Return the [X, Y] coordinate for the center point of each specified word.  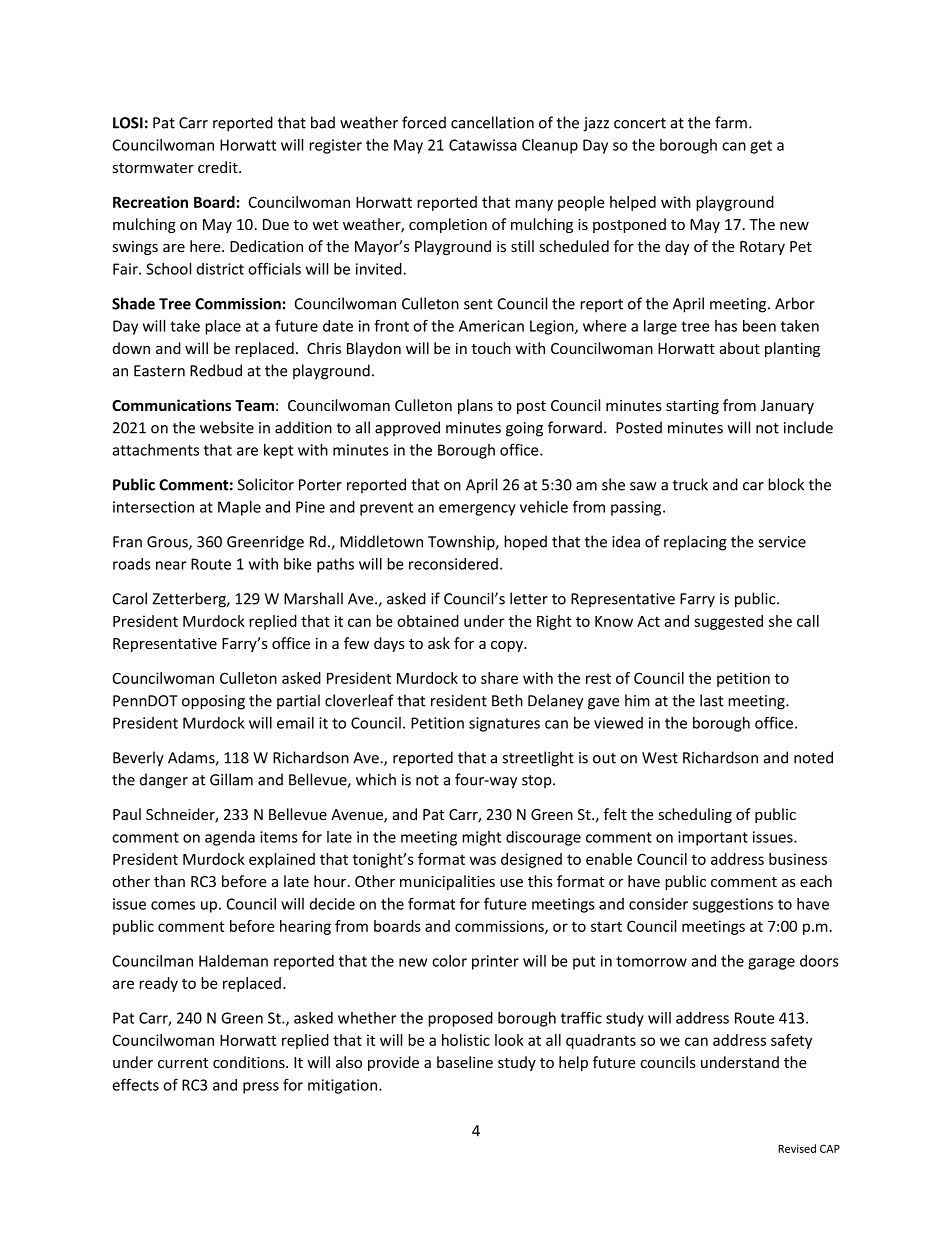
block [786, 484]
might [481, 838]
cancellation [492, 122]
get [761, 147]
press [261, 1088]
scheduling [695, 815]
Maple [239, 508]
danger [164, 781]
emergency [477, 510]
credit [219, 167]
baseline [465, 1062]
